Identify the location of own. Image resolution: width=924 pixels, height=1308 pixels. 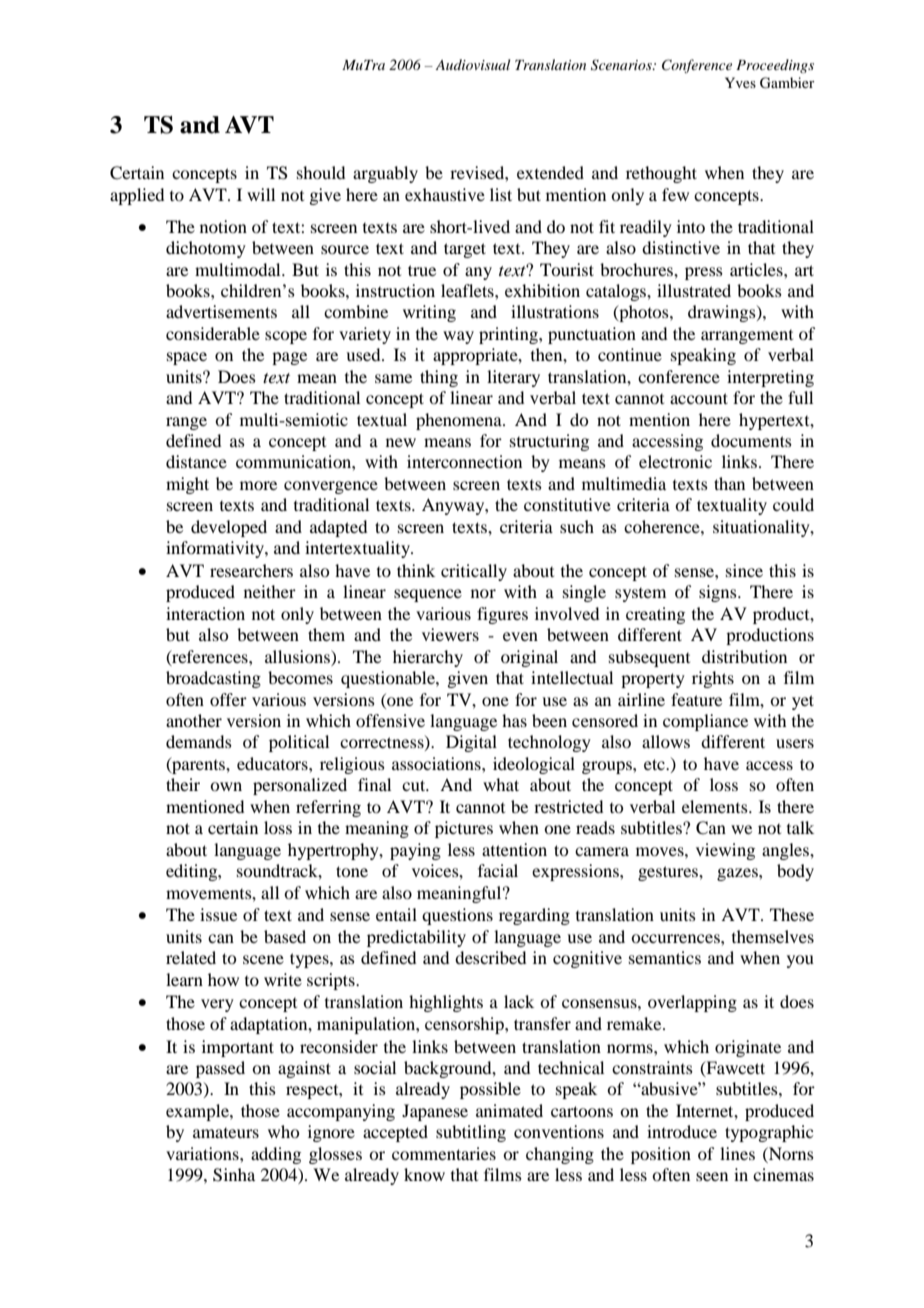
(226, 786).
